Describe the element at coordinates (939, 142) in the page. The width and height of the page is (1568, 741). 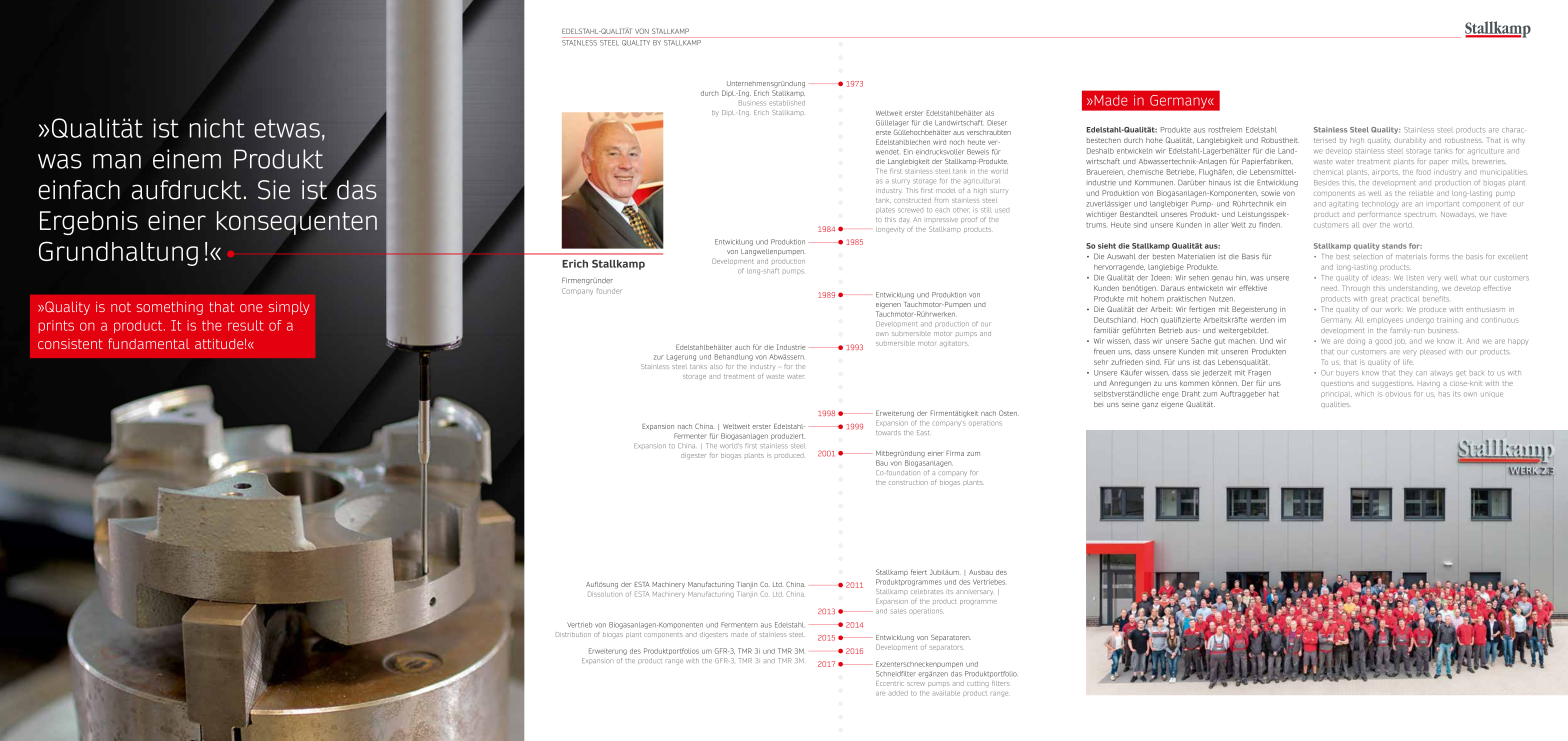
I see `wird` at that location.
